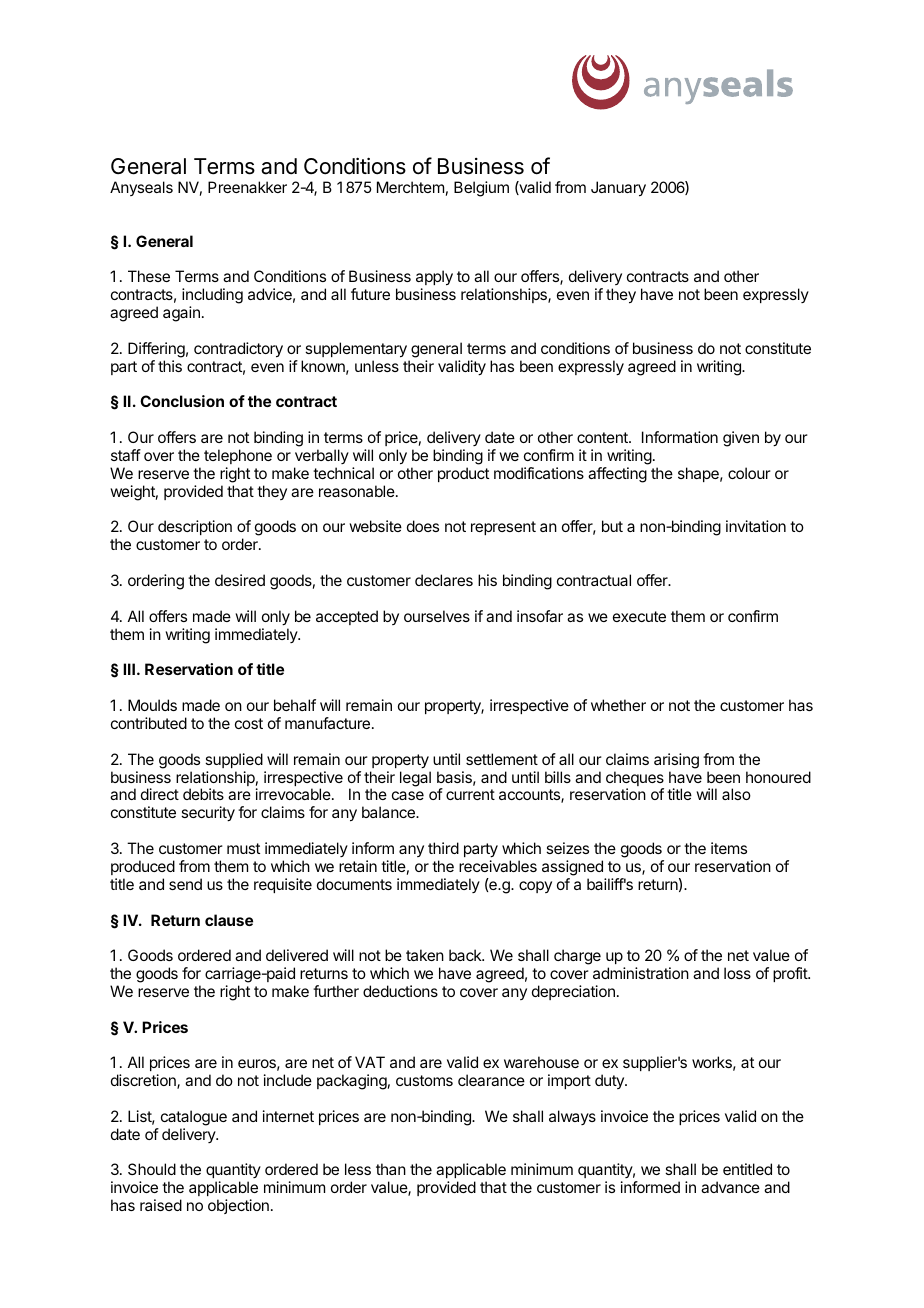 This screenshot has width=924, height=1308. What do you see at coordinates (443, 848) in the screenshot?
I see `third` at bounding box center [443, 848].
